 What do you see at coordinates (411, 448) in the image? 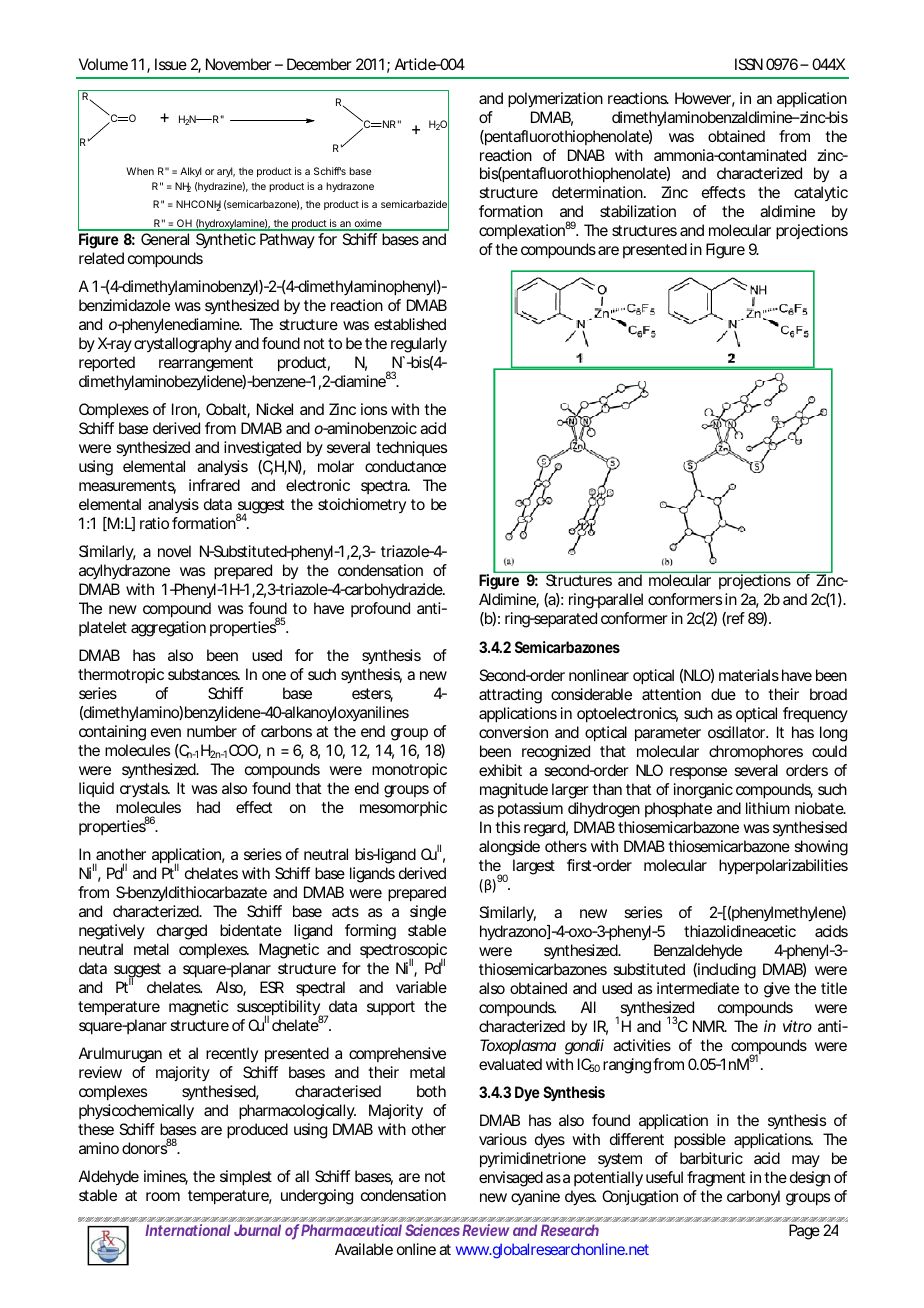
I see `techniques` at bounding box center [411, 448].
